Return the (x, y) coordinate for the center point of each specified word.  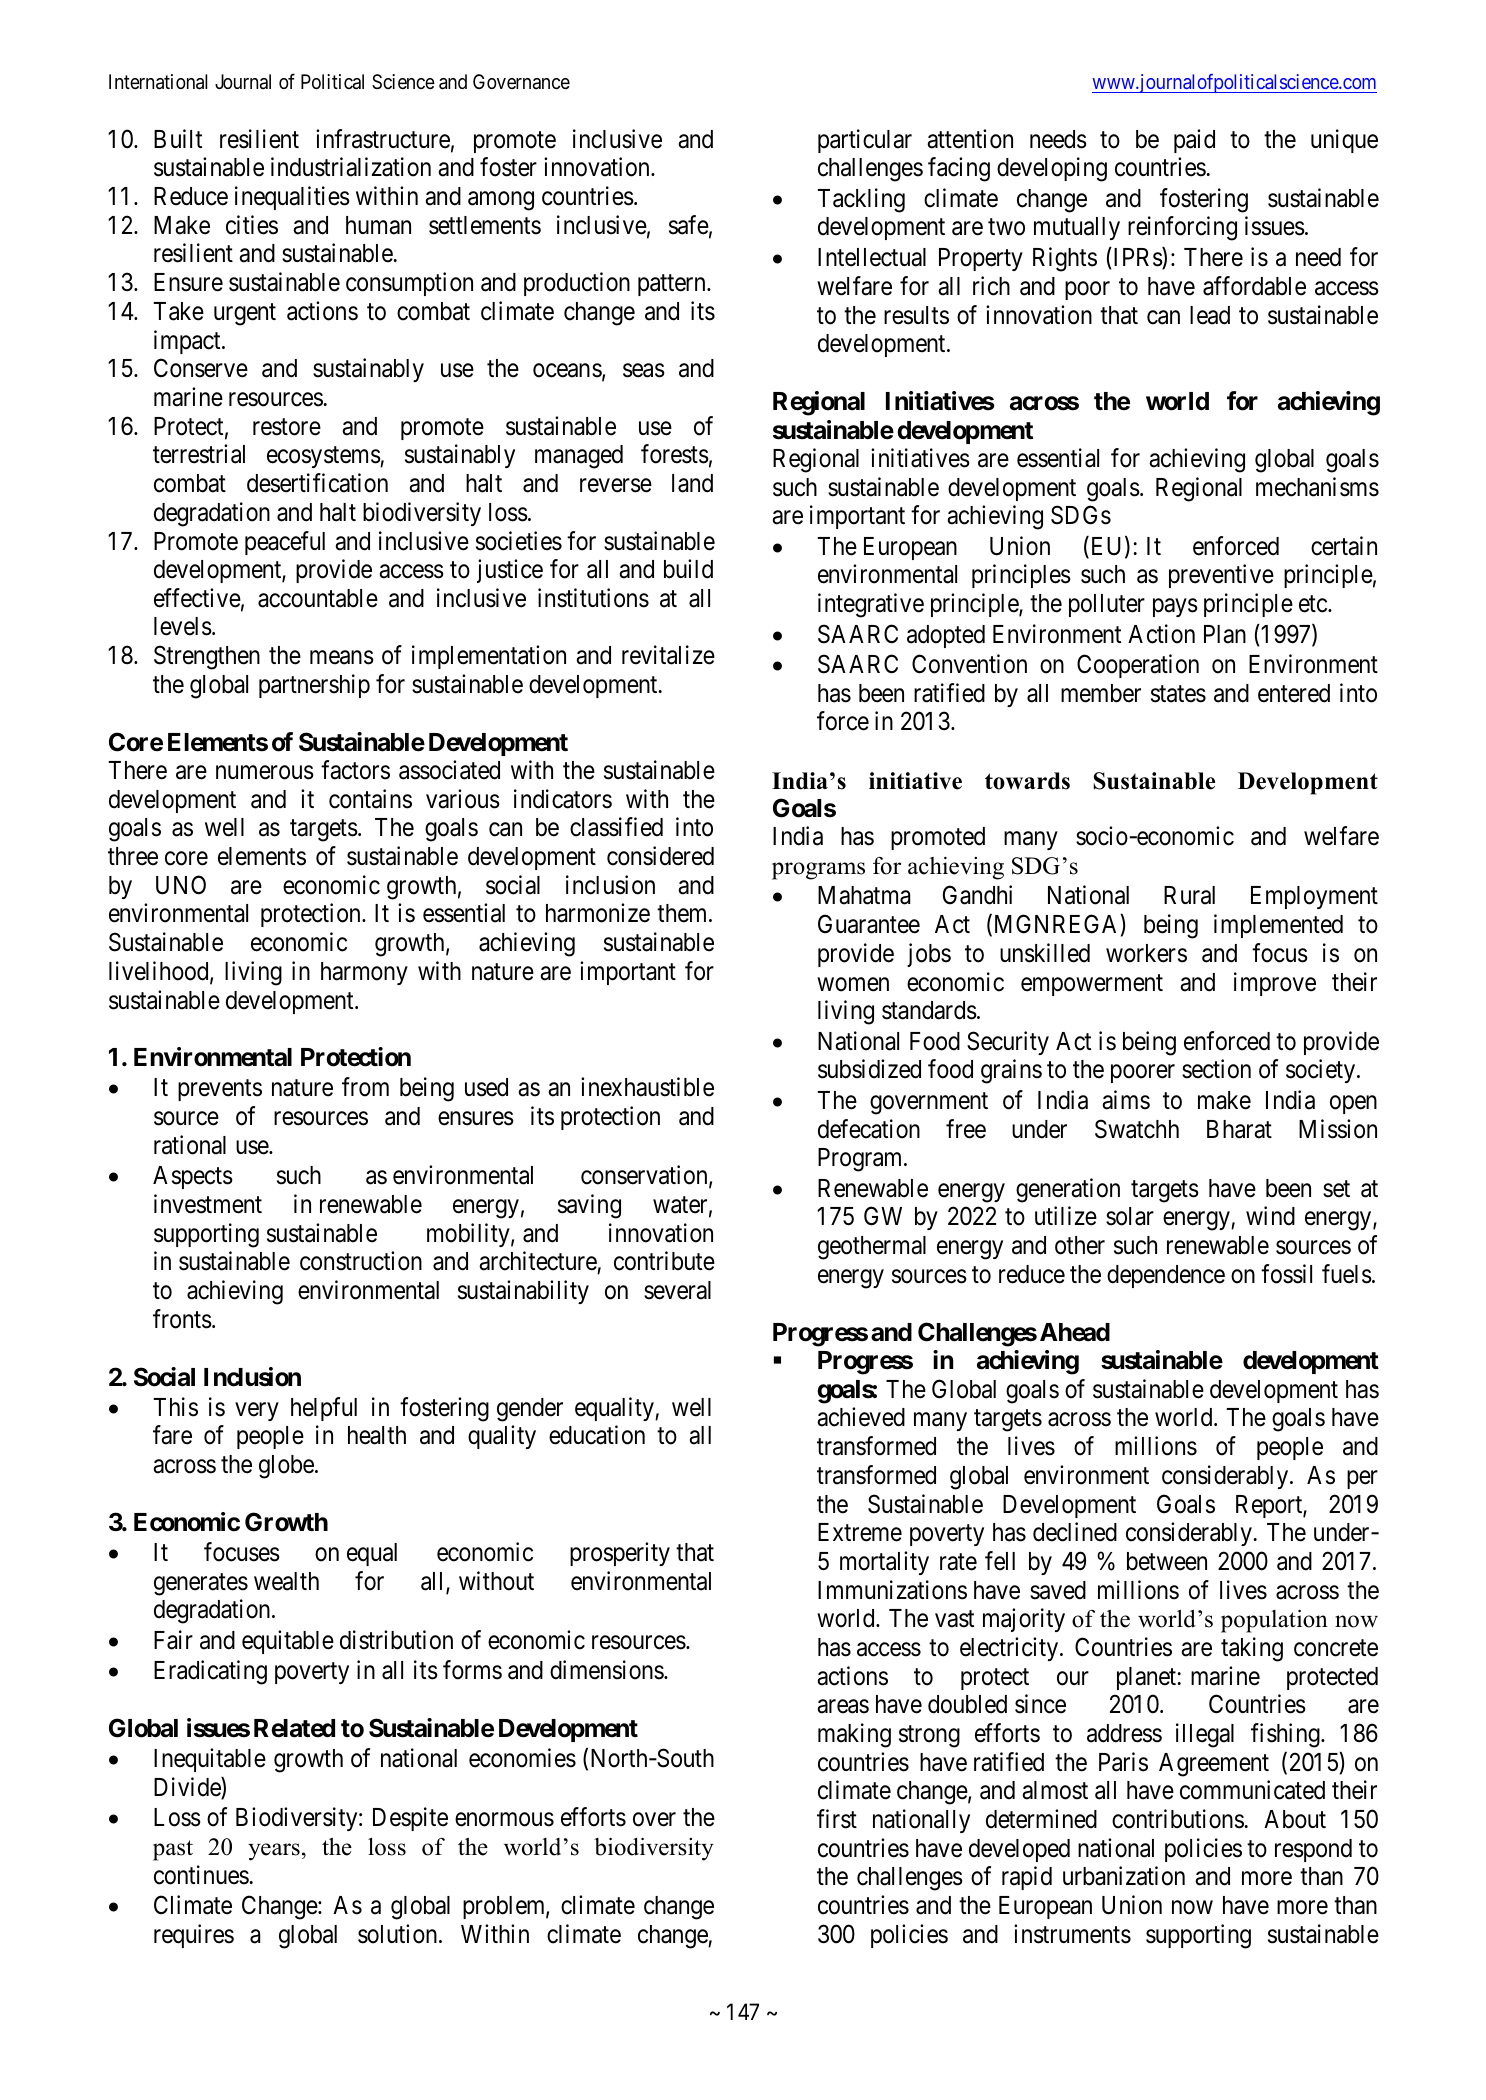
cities (252, 225)
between (1167, 1561)
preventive (1221, 576)
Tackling (861, 200)
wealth (286, 1581)
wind (1270, 1216)
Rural (1189, 895)
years (274, 1852)
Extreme (860, 1532)
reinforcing (1182, 229)
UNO (181, 885)
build (688, 569)
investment (208, 1204)
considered (660, 856)
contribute (664, 1261)
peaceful (285, 543)
